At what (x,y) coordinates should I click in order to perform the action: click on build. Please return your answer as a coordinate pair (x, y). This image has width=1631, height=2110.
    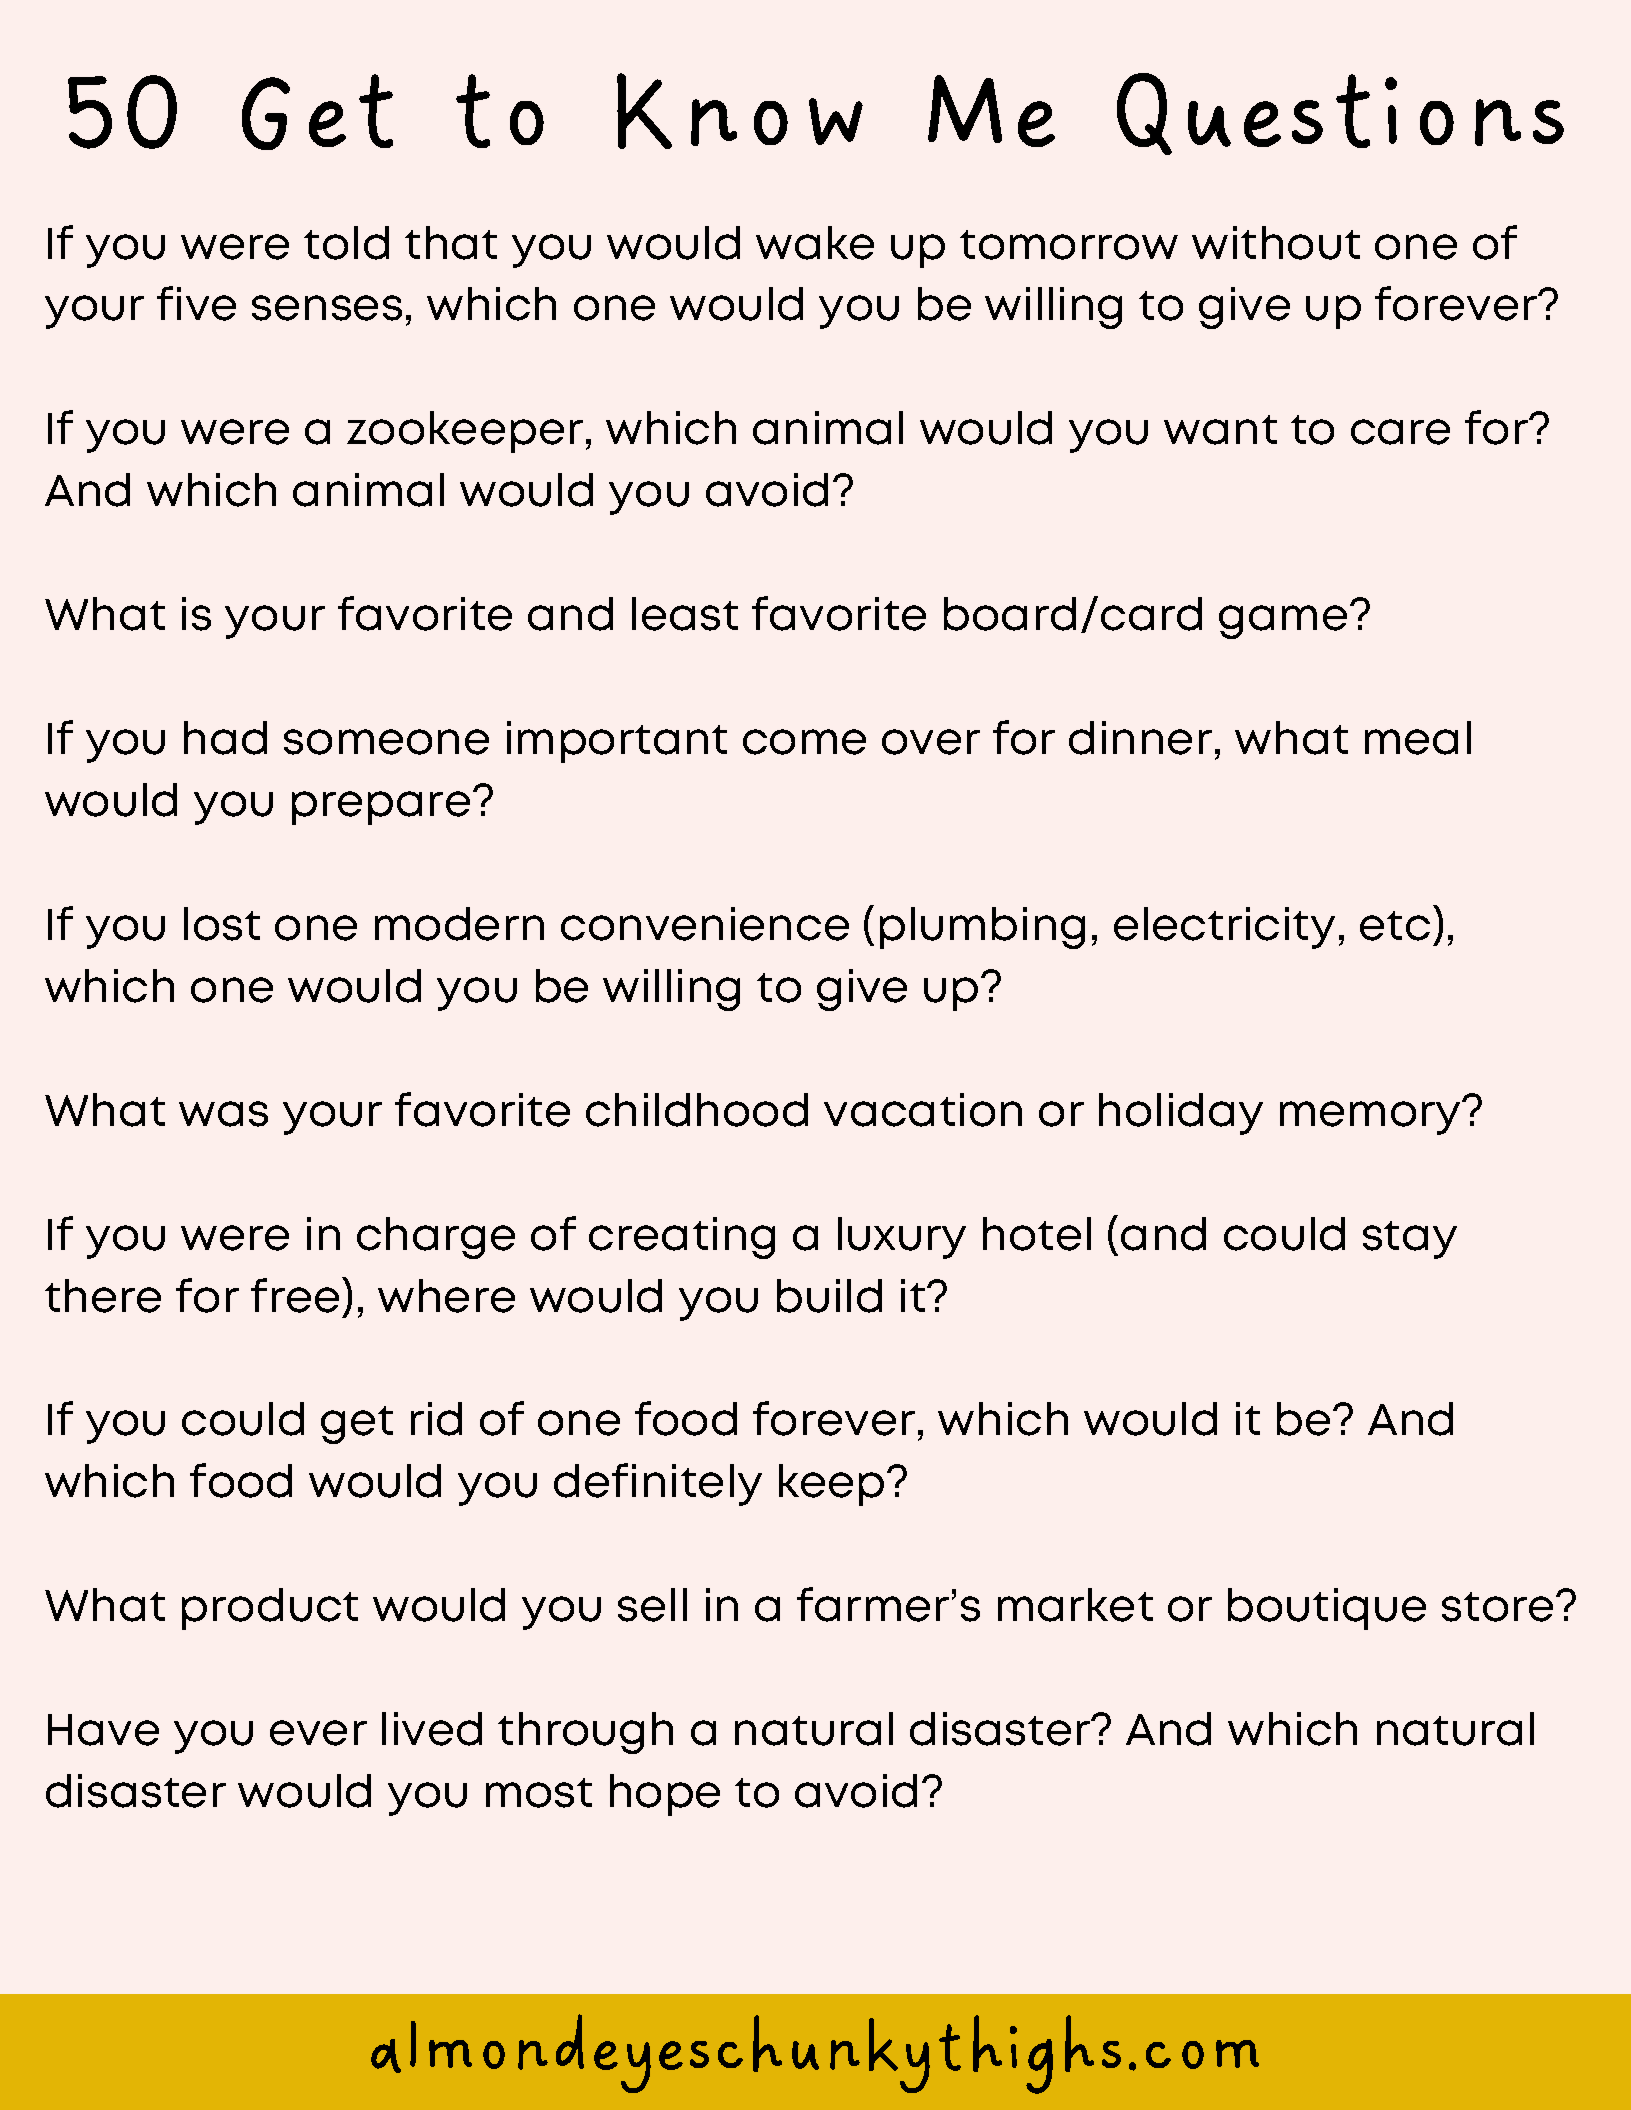
    Looking at the image, I should click on (829, 1296).
